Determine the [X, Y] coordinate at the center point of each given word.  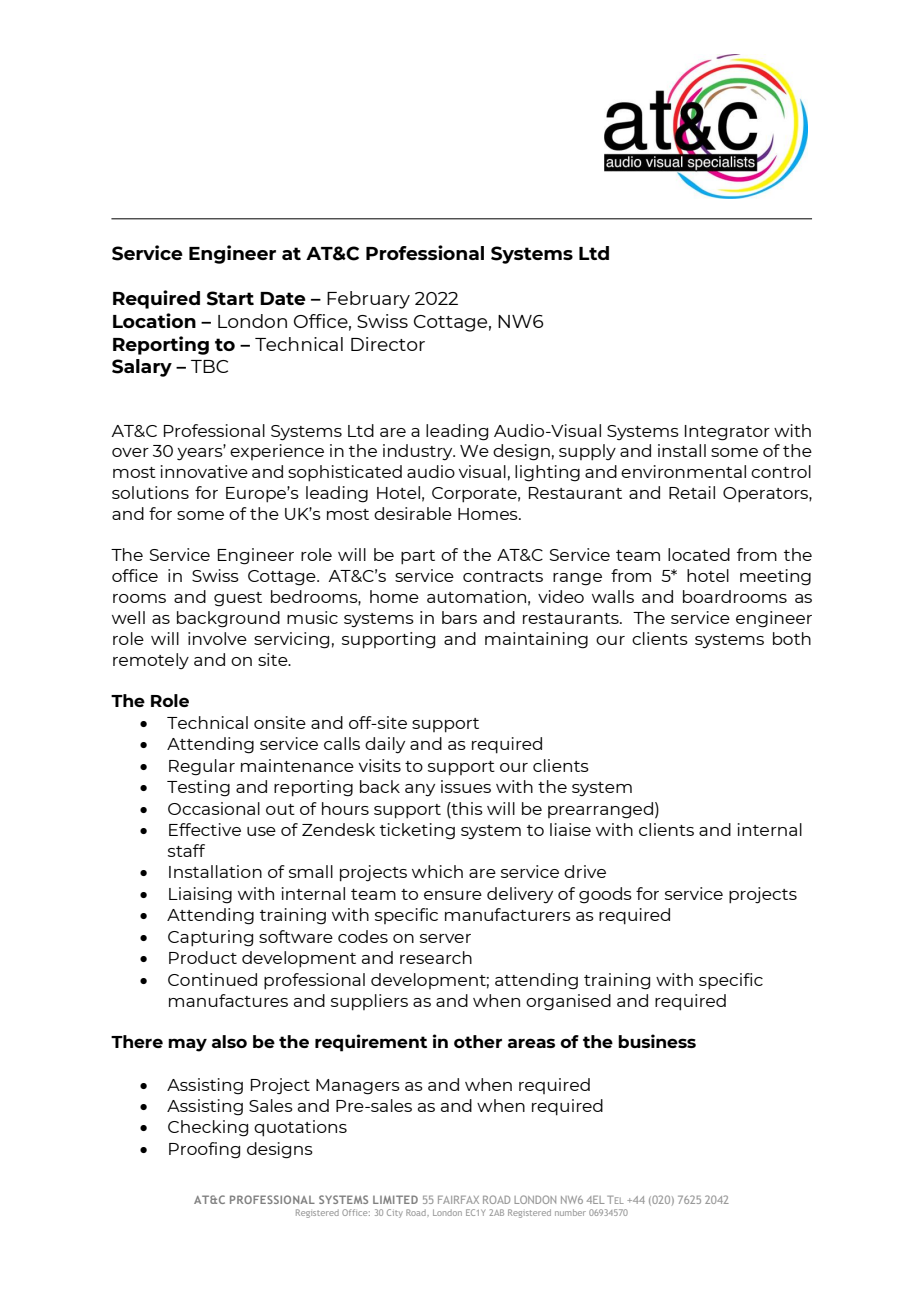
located [699, 554]
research [436, 957]
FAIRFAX [458, 1199]
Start [230, 298]
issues [466, 786]
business [657, 1041]
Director [388, 344]
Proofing [204, 1150]
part [418, 557]
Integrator [727, 433]
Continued [212, 979]
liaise [570, 829]
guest [238, 599]
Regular [202, 767]
